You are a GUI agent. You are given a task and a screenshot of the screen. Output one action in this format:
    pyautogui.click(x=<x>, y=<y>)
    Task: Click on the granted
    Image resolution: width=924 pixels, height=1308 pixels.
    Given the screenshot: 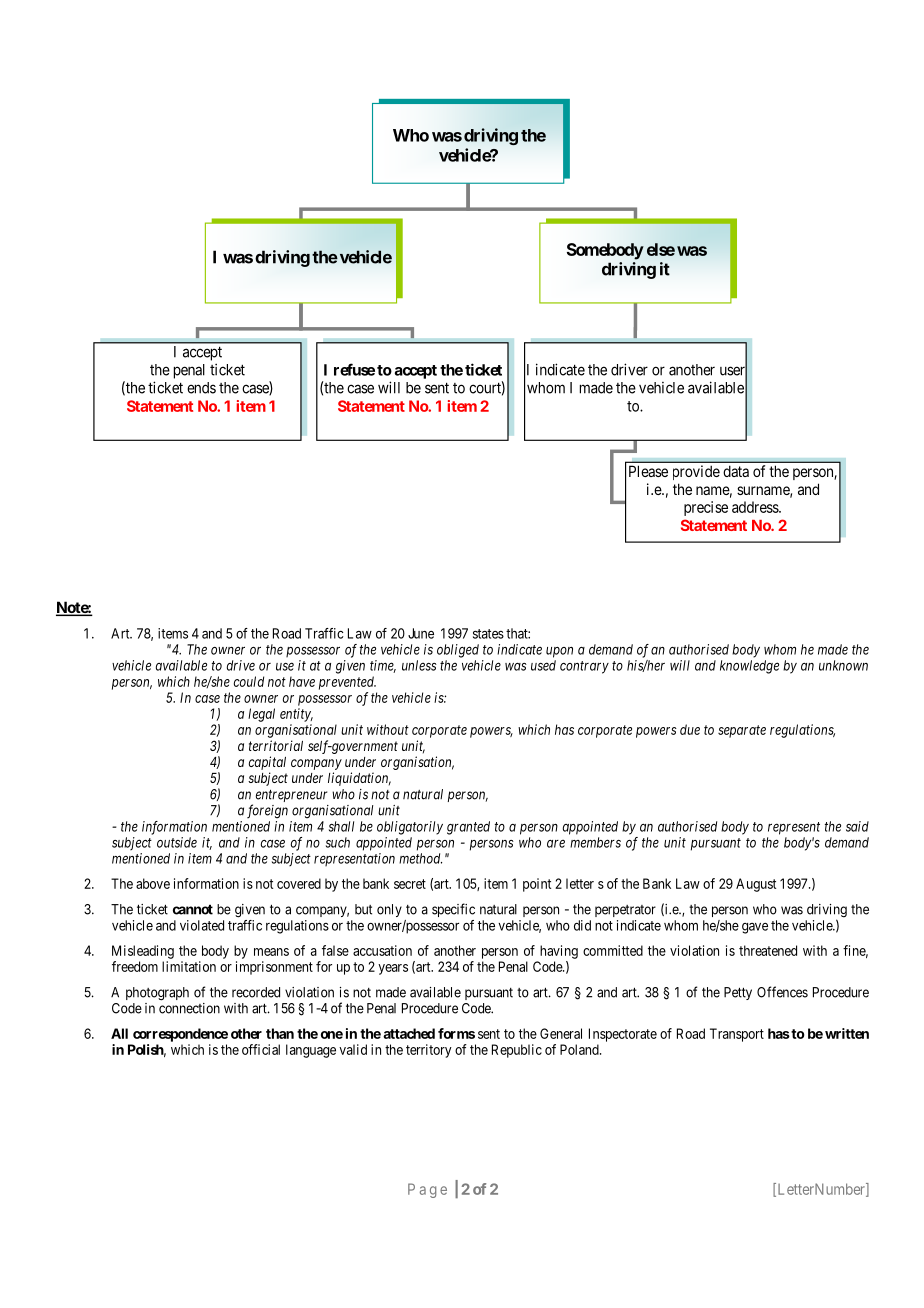 What is the action you would take?
    pyautogui.click(x=468, y=828)
